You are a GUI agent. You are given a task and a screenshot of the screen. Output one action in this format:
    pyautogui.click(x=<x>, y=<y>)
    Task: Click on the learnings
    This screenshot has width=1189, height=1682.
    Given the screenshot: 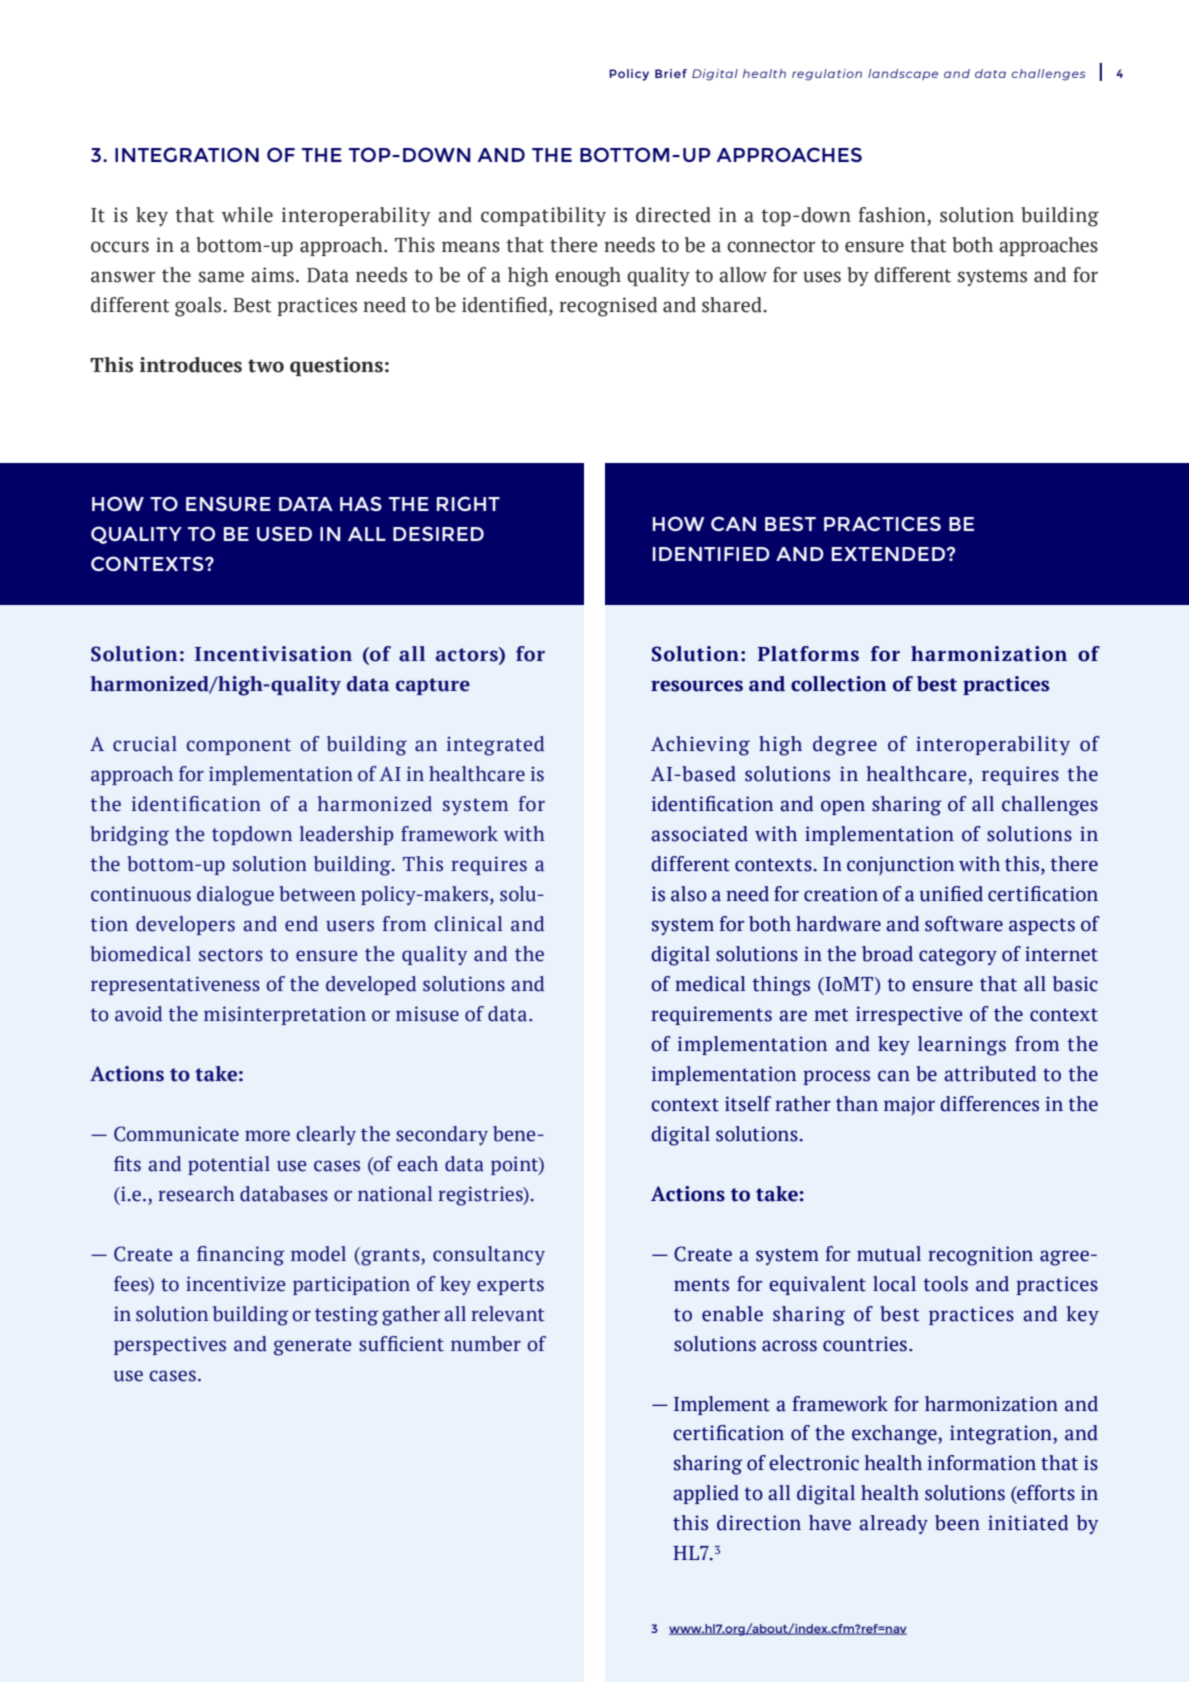 What is the action you would take?
    pyautogui.click(x=962, y=1046)
